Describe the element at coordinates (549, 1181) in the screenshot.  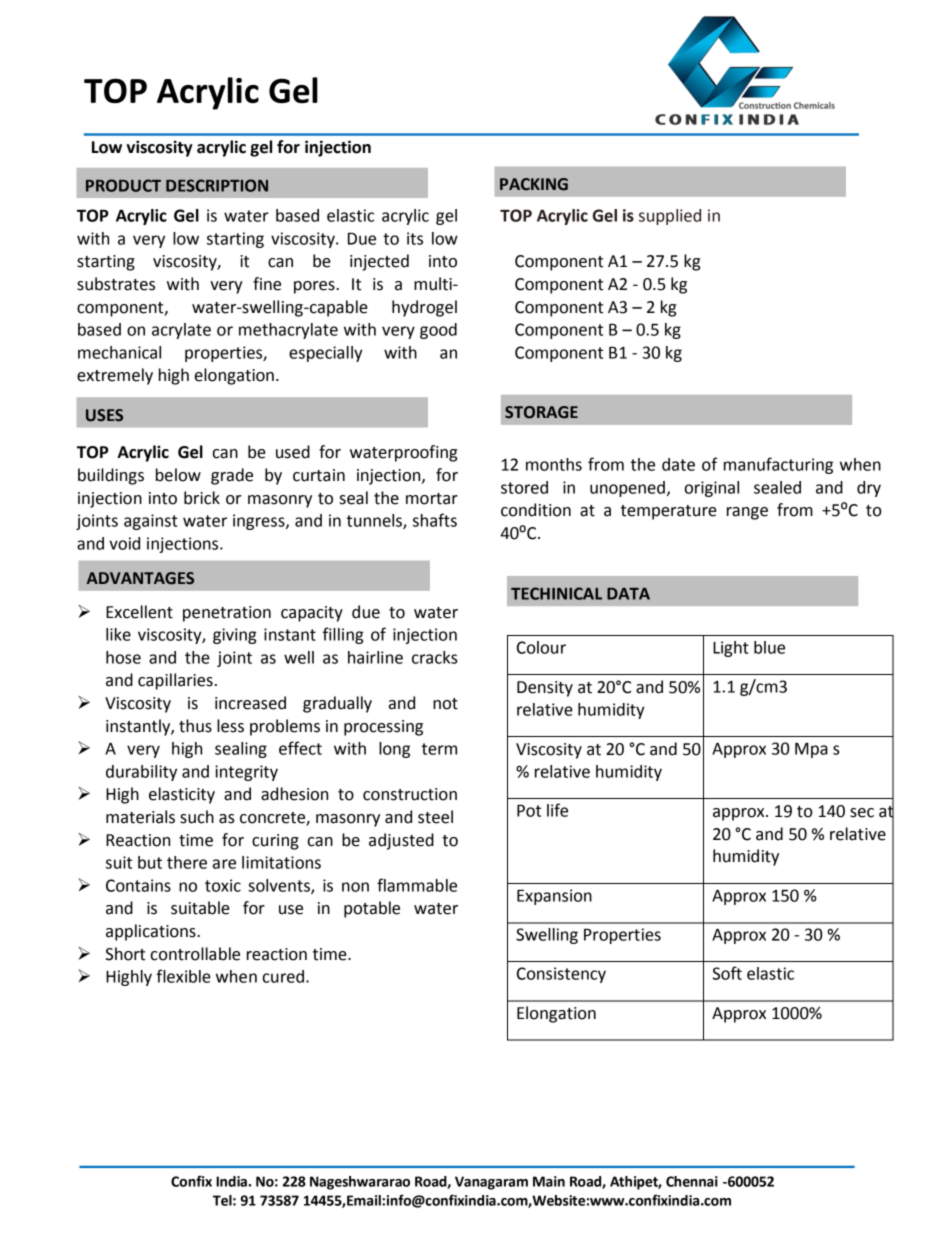
I see `Main` at that location.
